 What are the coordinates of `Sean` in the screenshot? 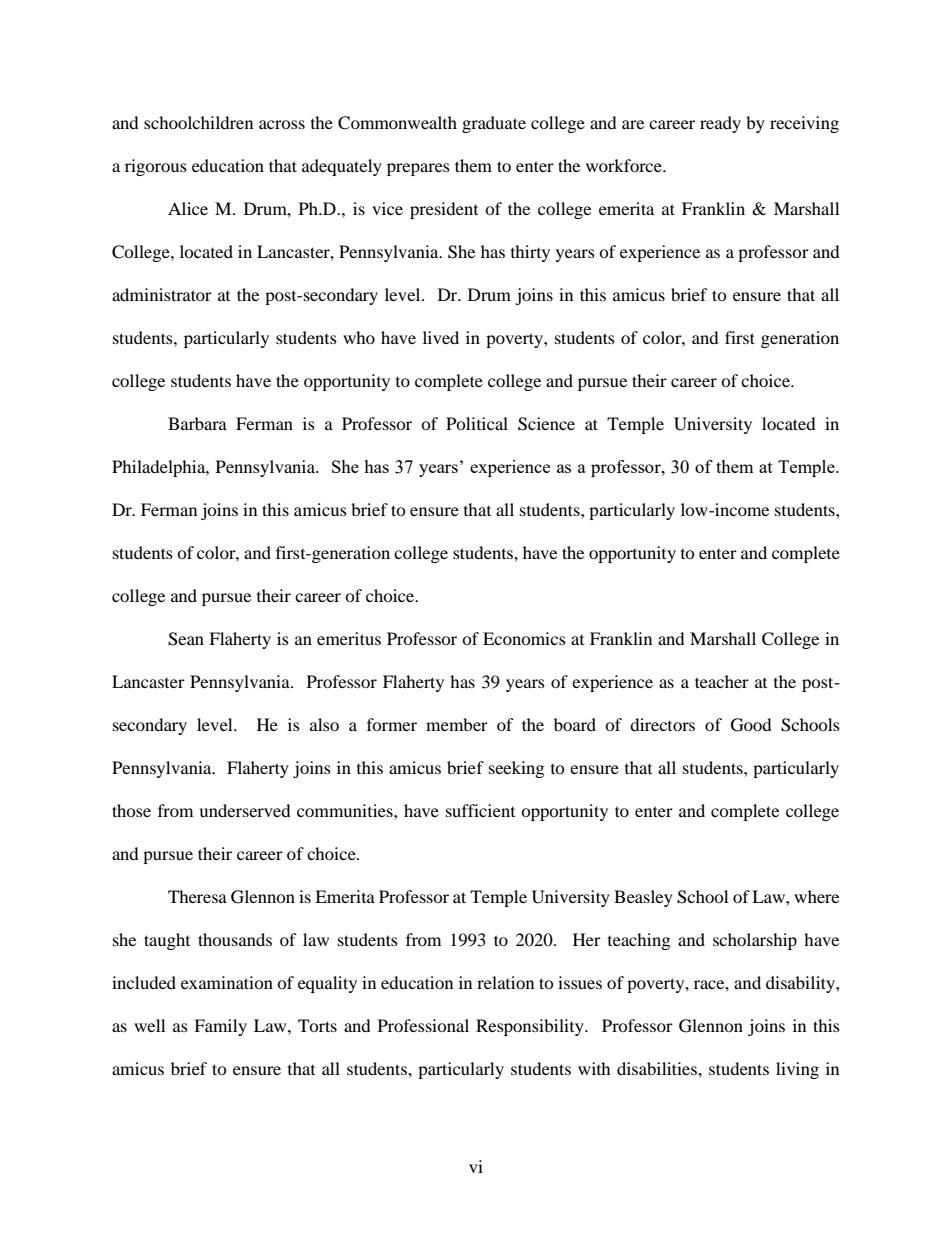 It's located at (186, 639).
